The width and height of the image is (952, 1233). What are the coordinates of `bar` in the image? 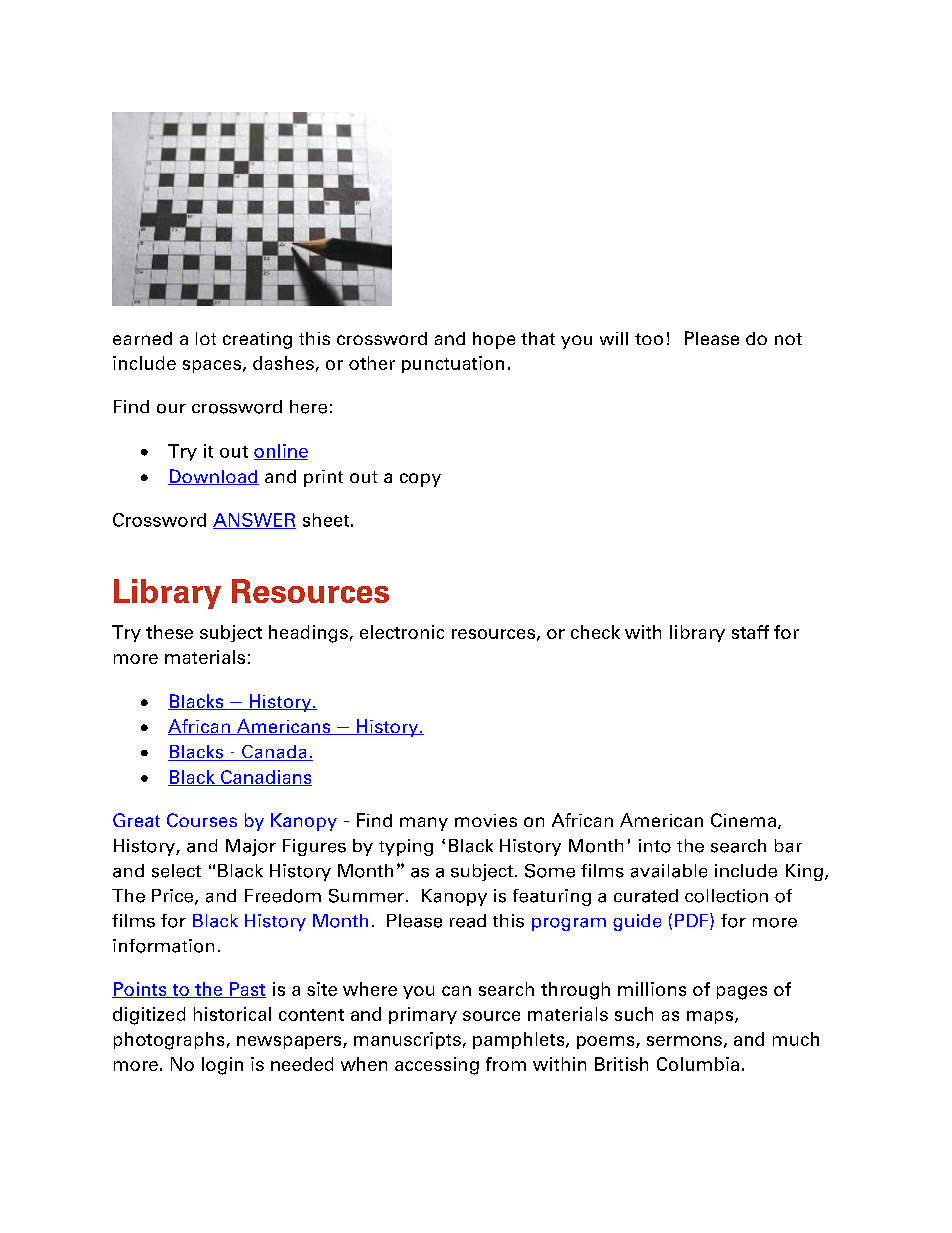 It's located at (788, 846).
